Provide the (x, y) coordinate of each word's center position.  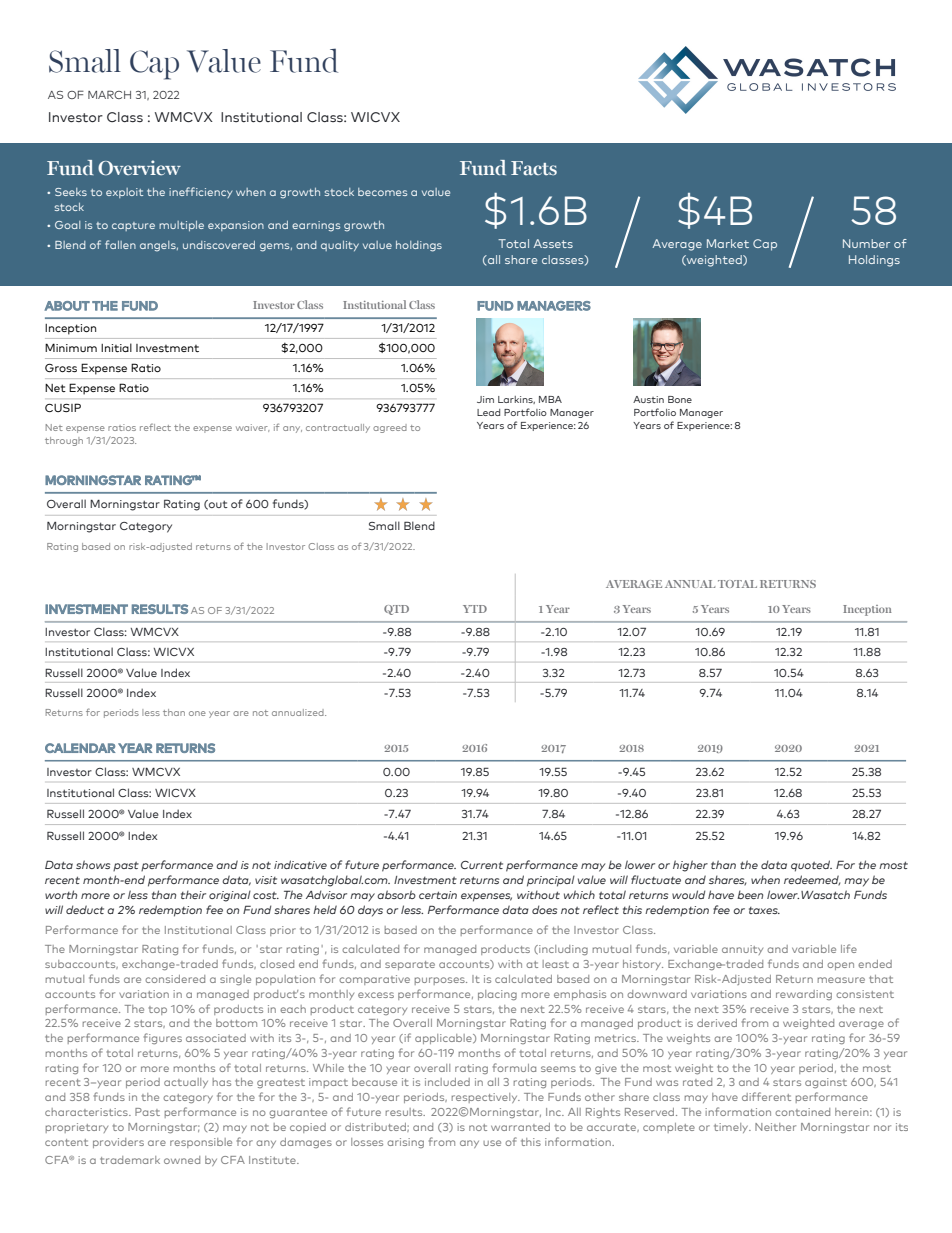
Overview (139, 168)
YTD (475, 609)
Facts (534, 168)
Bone (680, 399)
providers (118, 1143)
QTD (396, 610)
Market (728, 243)
